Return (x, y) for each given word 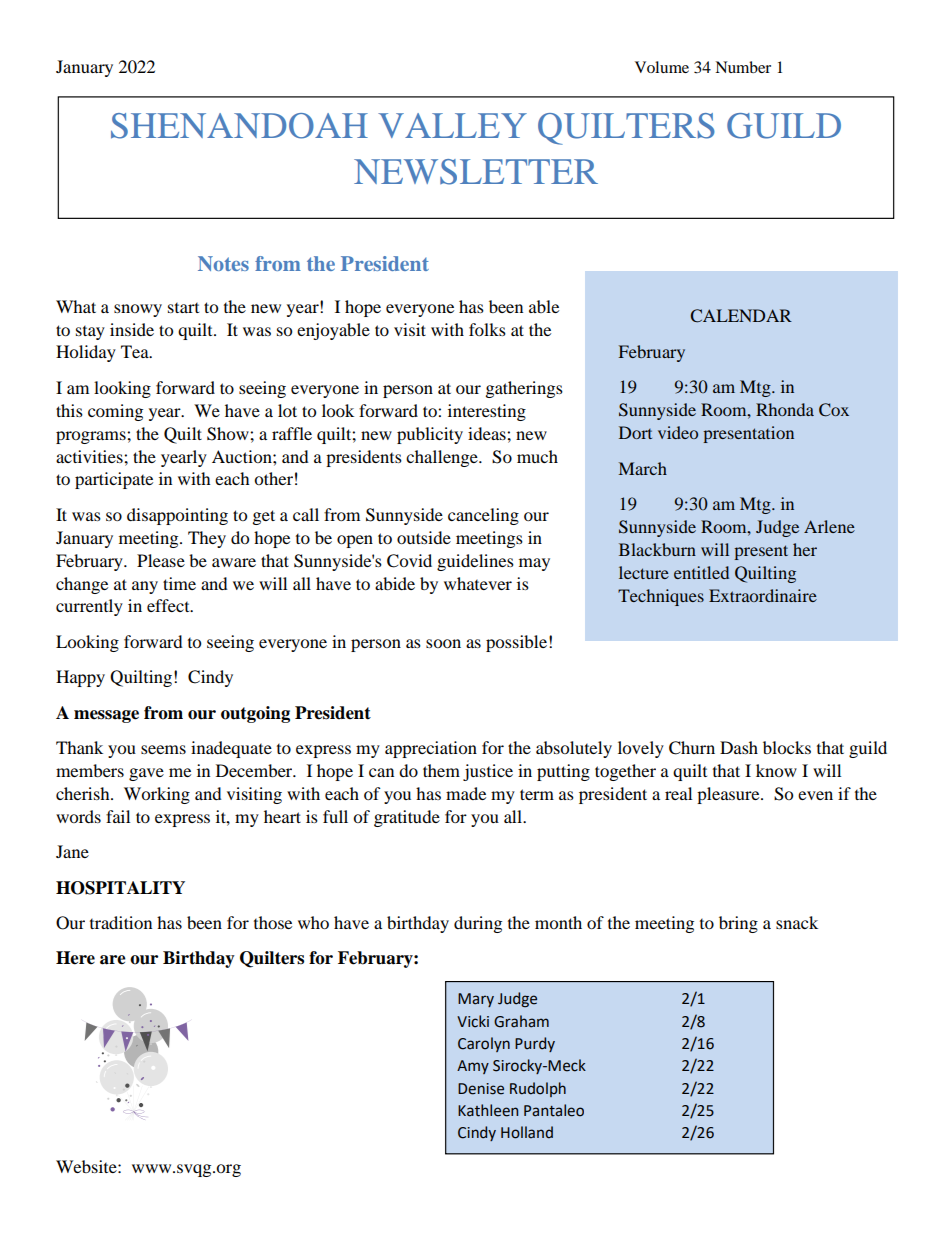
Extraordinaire (763, 595)
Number (743, 67)
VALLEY (452, 125)
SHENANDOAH (239, 126)
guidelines (475, 562)
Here (75, 958)
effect (169, 605)
